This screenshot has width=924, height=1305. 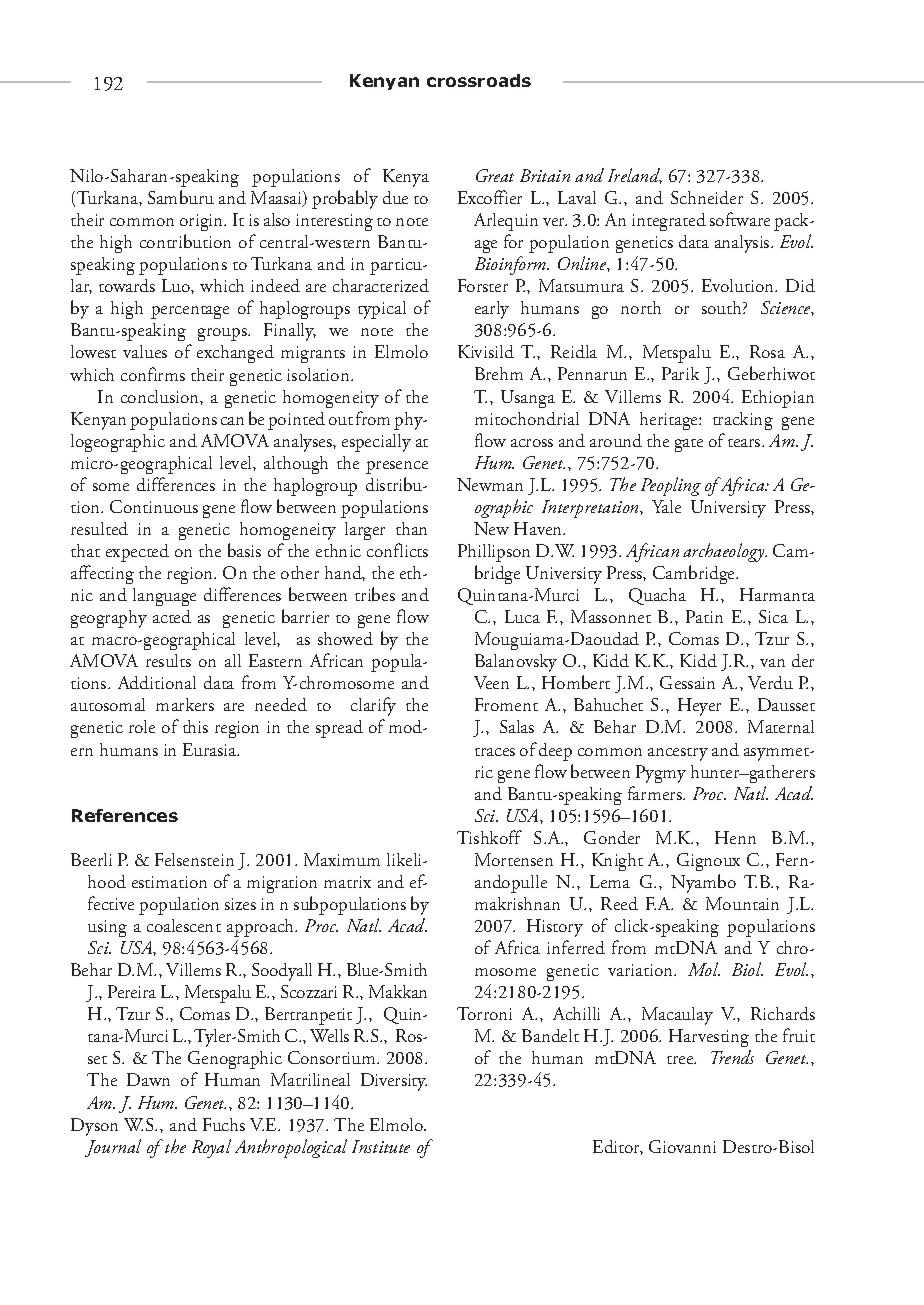 I want to click on crossroads, so click(x=479, y=80).
